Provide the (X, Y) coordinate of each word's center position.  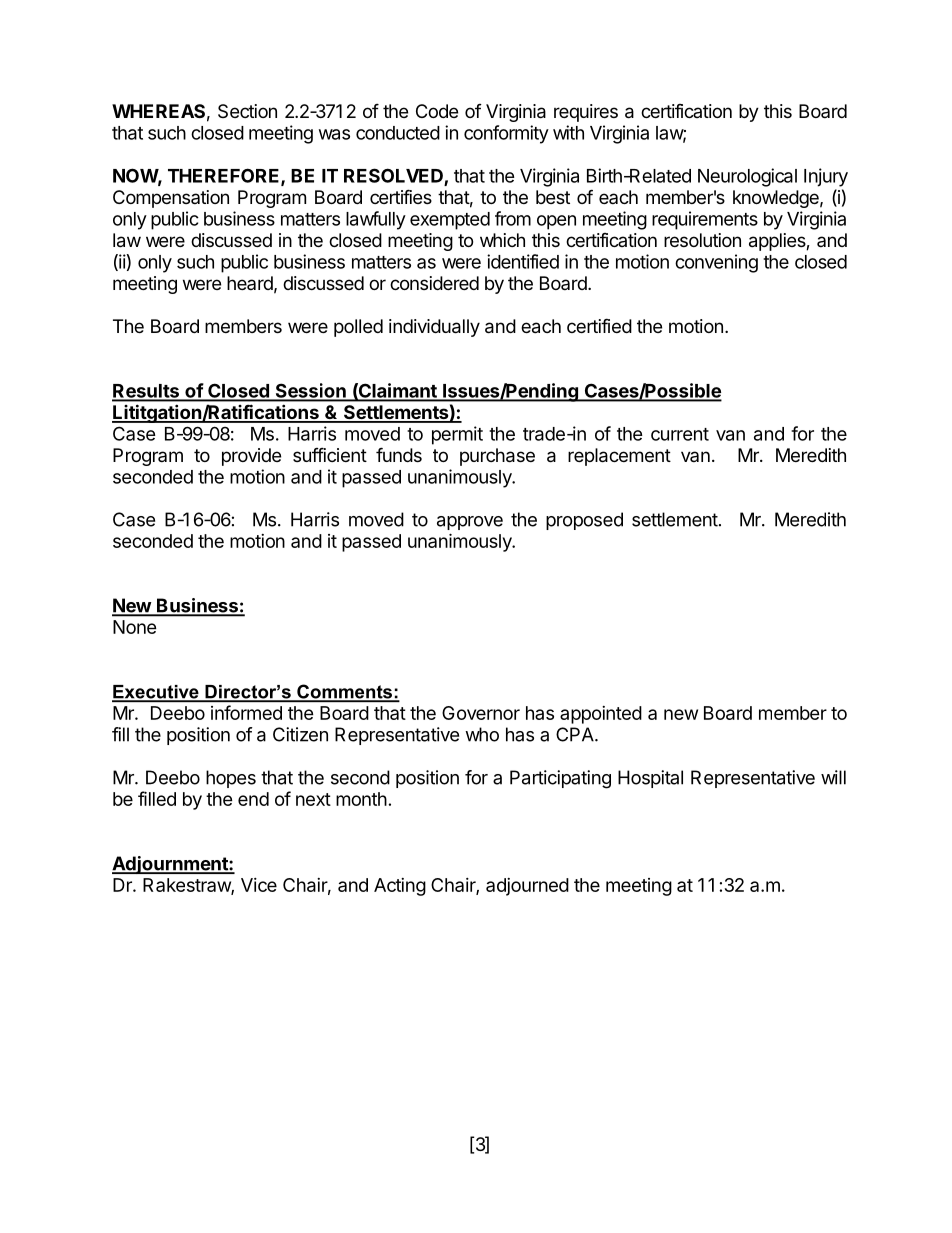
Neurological (747, 177)
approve (470, 523)
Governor (481, 713)
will (833, 777)
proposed (584, 521)
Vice (259, 885)
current (680, 434)
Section (247, 111)
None (135, 627)
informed (246, 712)
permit (457, 435)
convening (716, 263)
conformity (506, 134)
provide (251, 457)
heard (250, 283)
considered (434, 283)
